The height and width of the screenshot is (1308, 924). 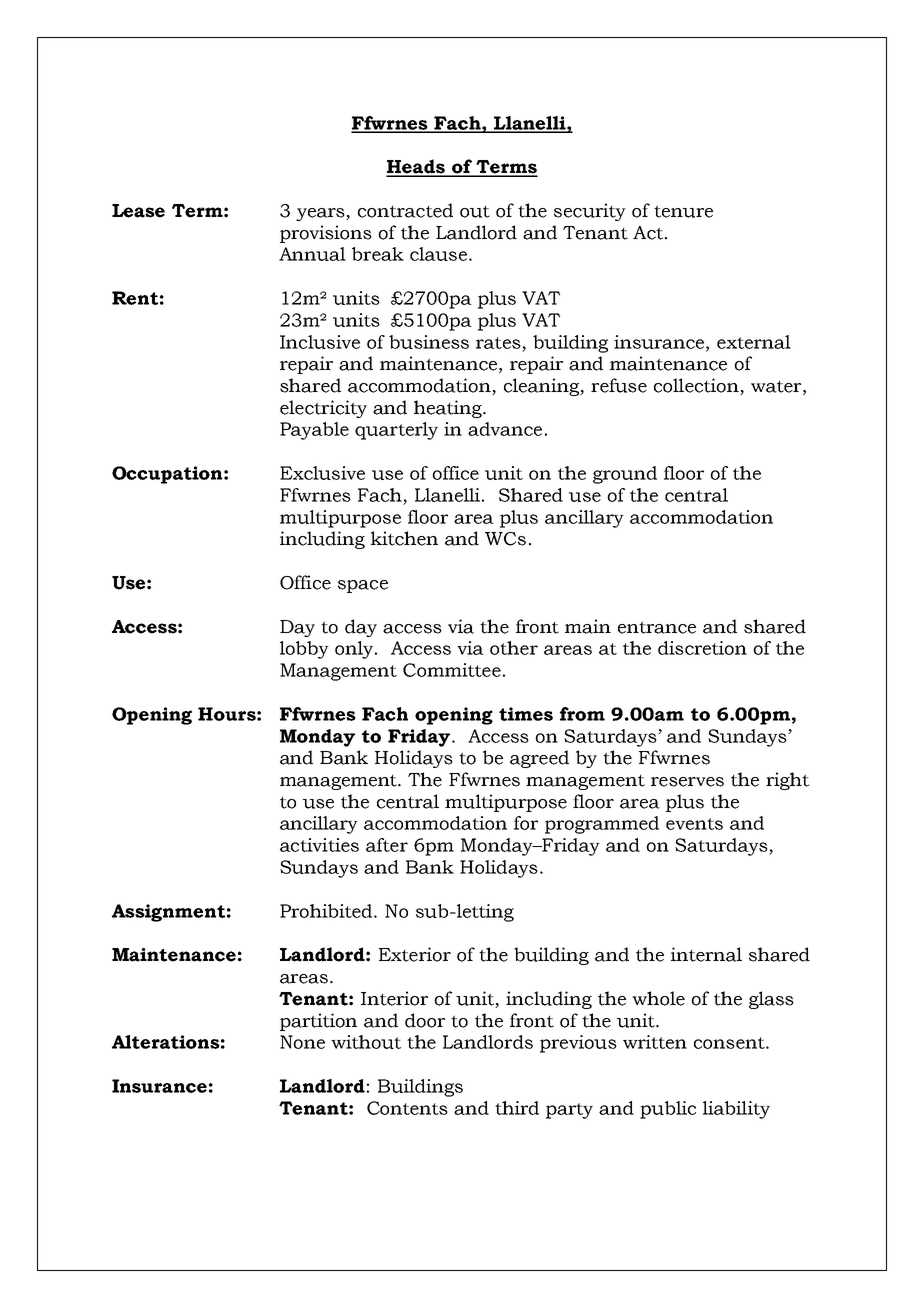 What do you see at coordinates (138, 211) in the screenshot?
I see `Lease` at bounding box center [138, 211].
